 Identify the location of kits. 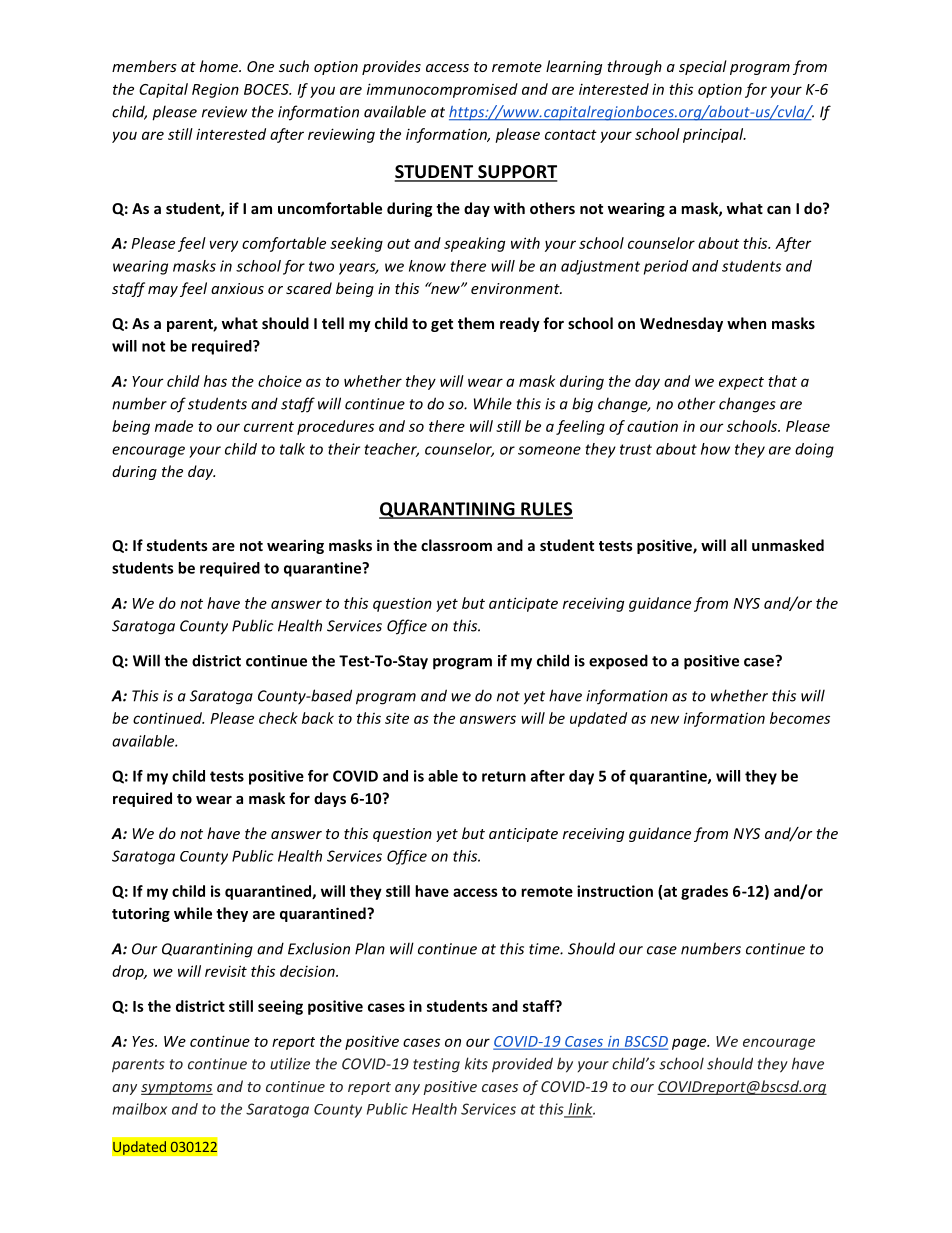
(476, 1063).
